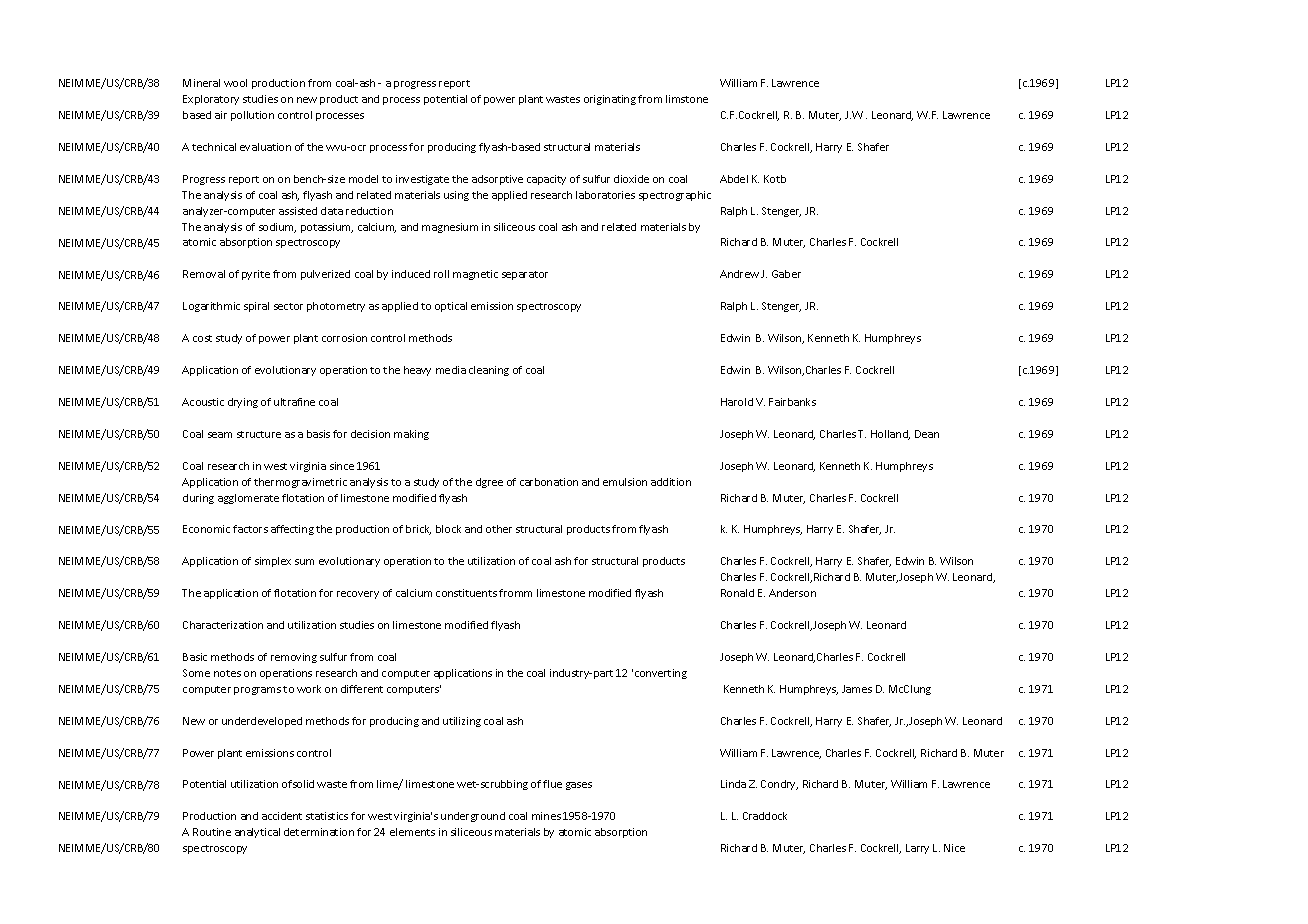 This image has width=1308, height=924. What do you see at coordinates (549, 482) in the image?
I see `carbonation` at bounding box center [549, 482].
